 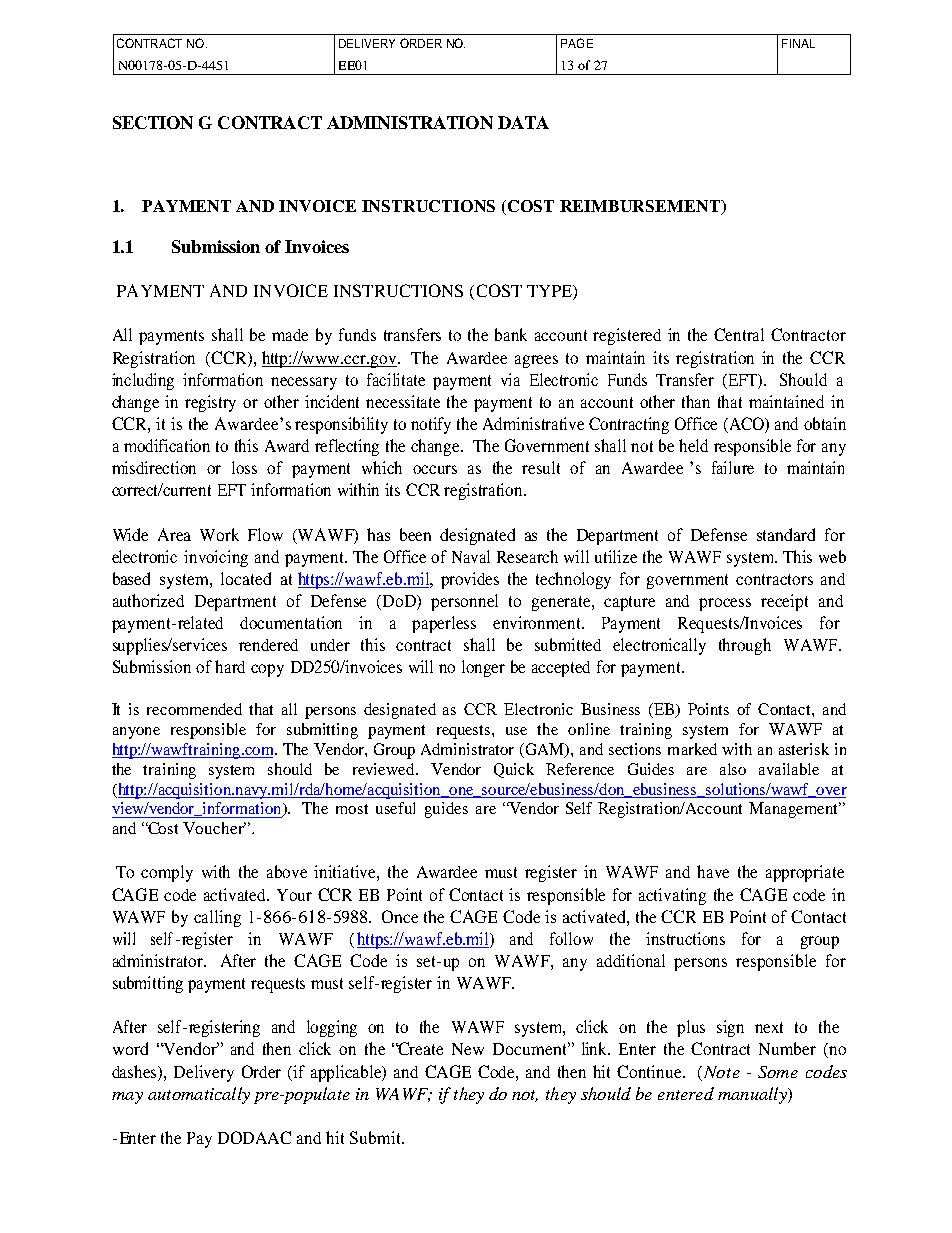 I want to click on FINAL, so click(x=798, y=43).
